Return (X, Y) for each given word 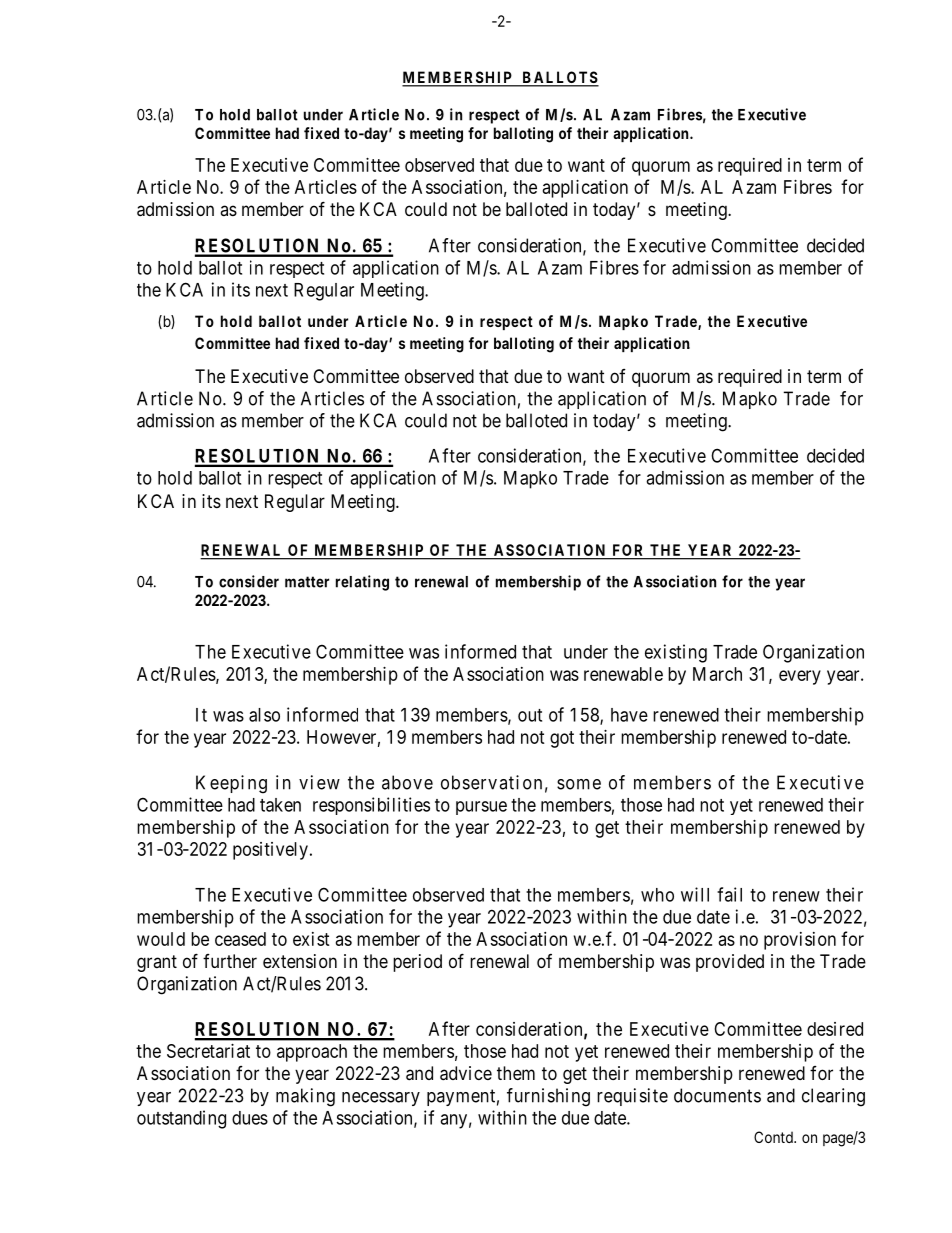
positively (270, 851)
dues (250, 1118)
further (230, 961)
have (629, 715)
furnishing (548, 1097)
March (717, 674)
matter (307, 582)
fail (729, 894)
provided (730, 963)
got (562, 739)
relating (362, 583)
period (417, 963)
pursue (481, 808)
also (264, 715)
